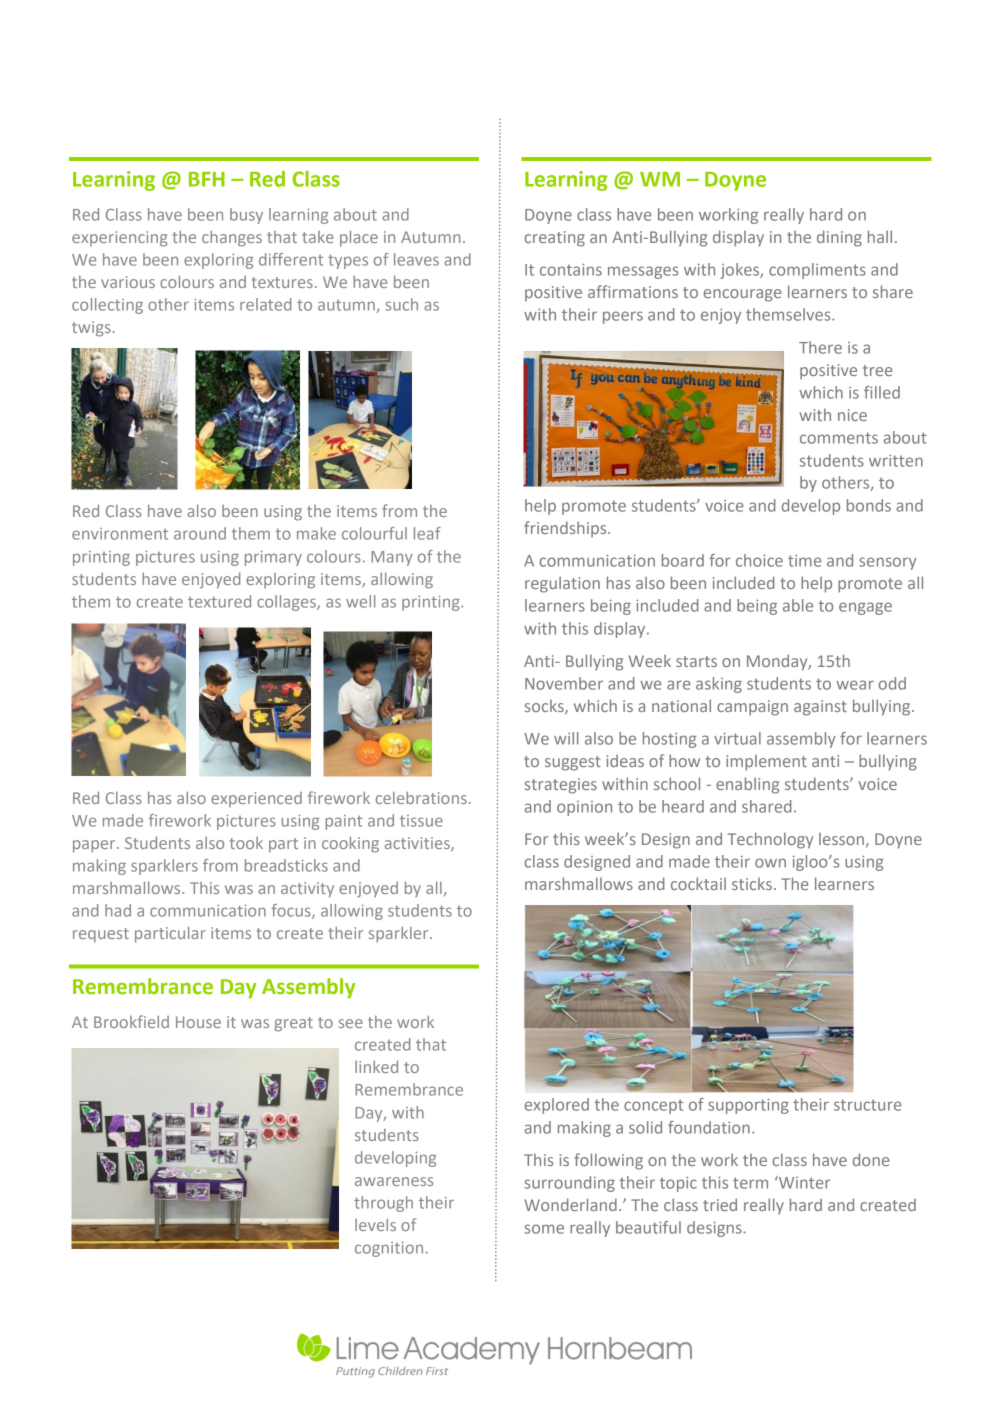  Describe the element at coordinates (375, 1224) in the image. I see `levels` at that location.
